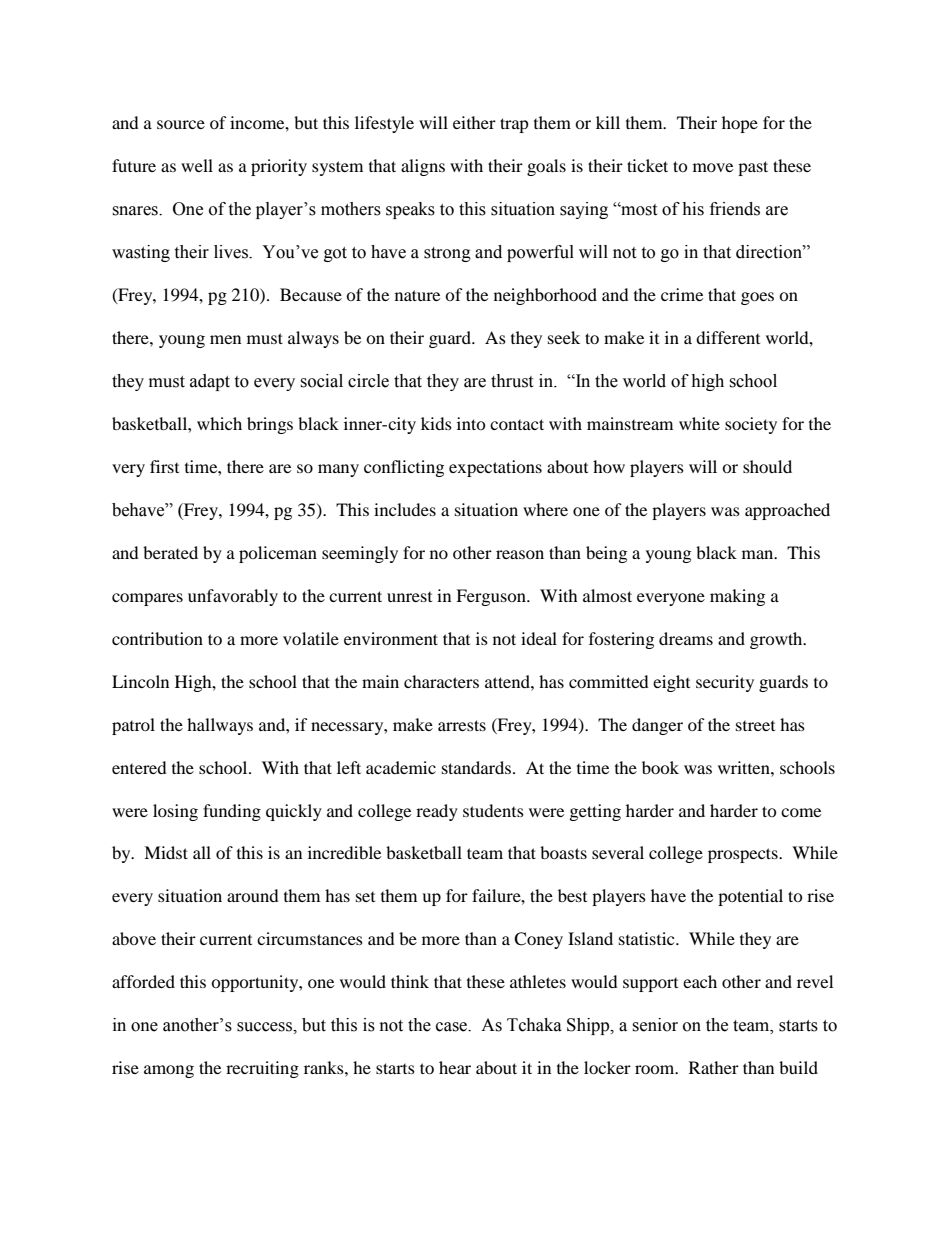 This screenshot has height=1233, width=952. Describe the element at coordinates (714, 1067) in the screenshot. I see `Rather` at that location.
